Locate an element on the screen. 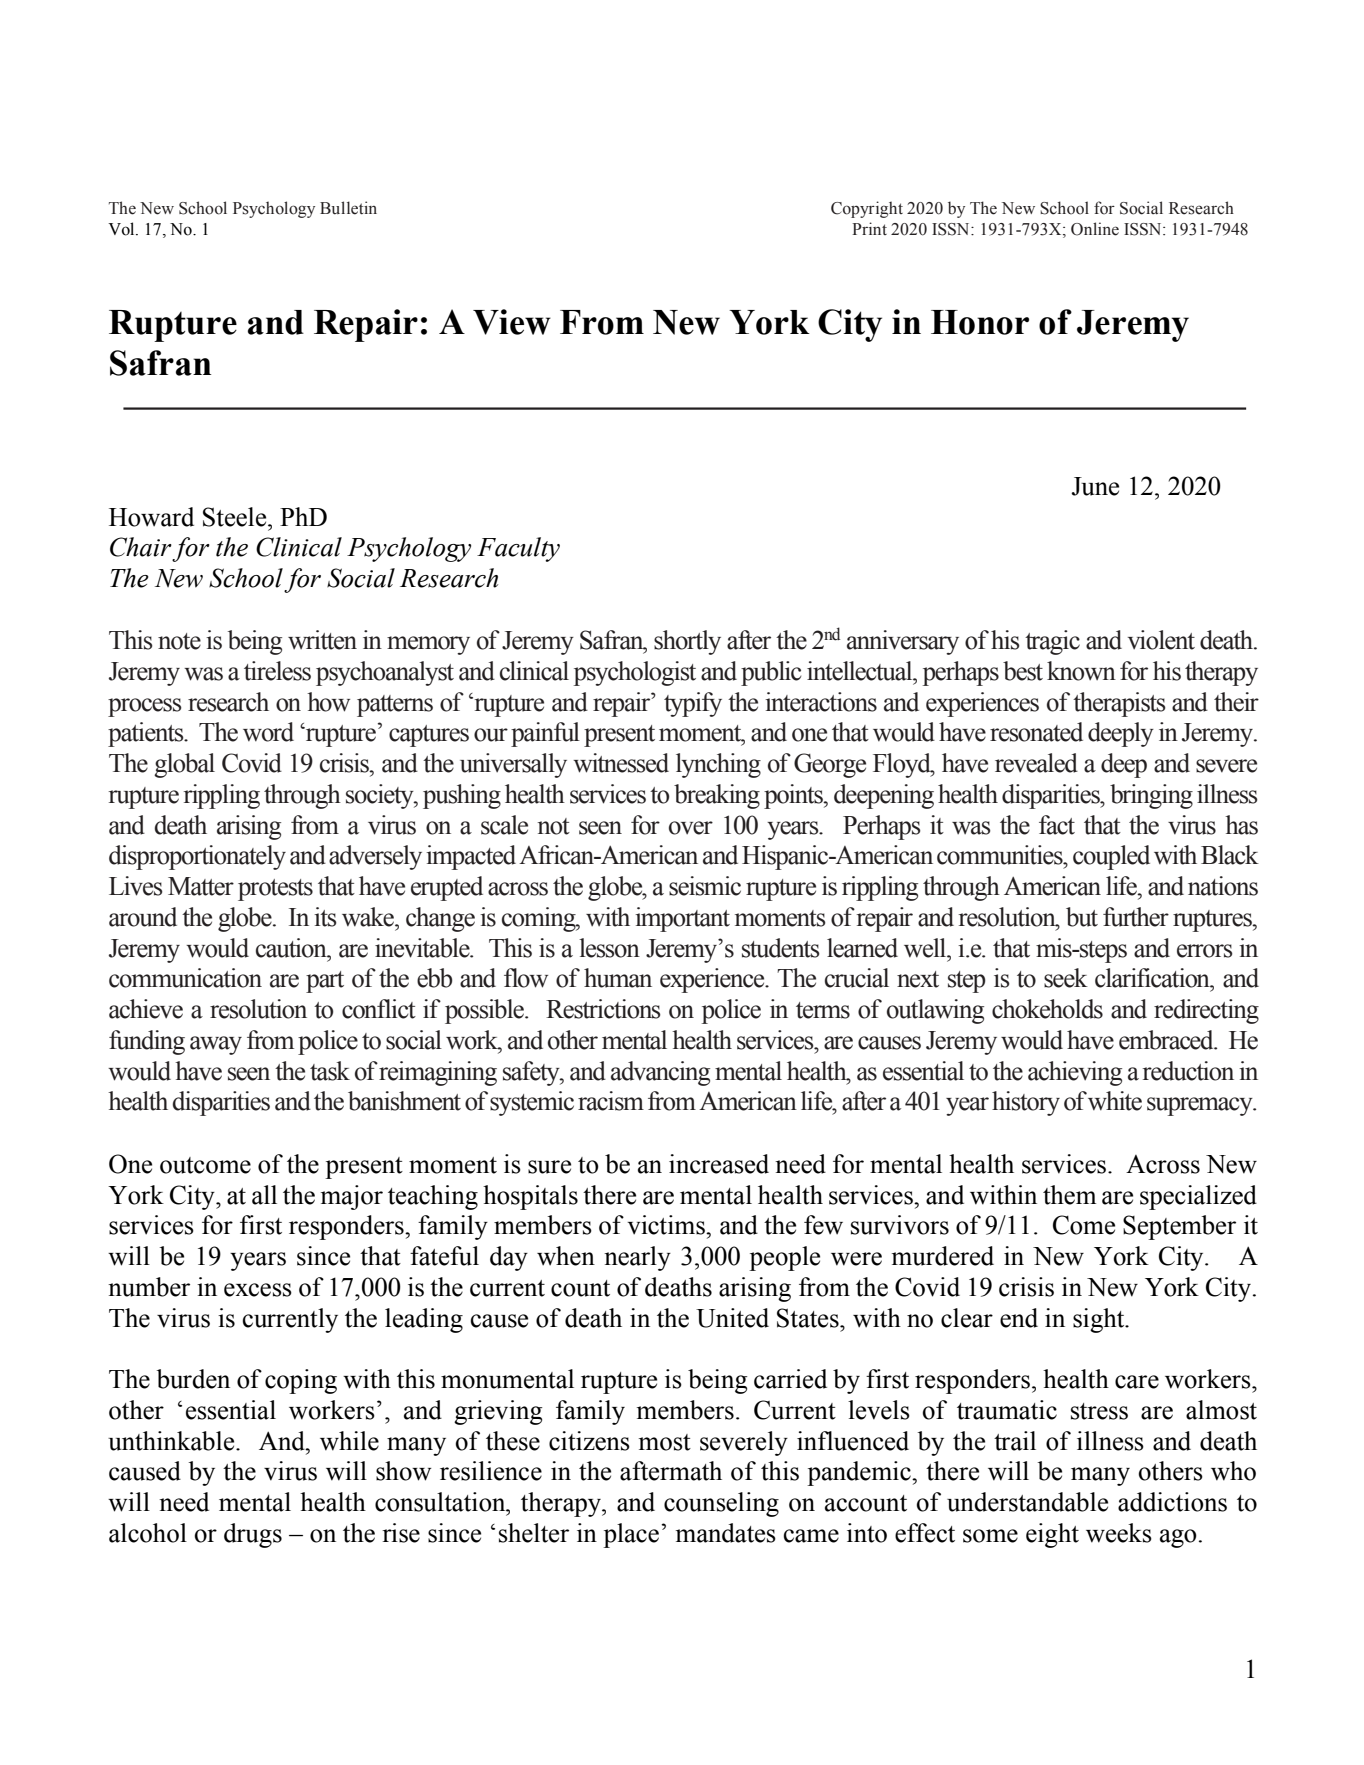 The image size is (1364, 1765). Bulletin is located at coordinates (348, 208).
